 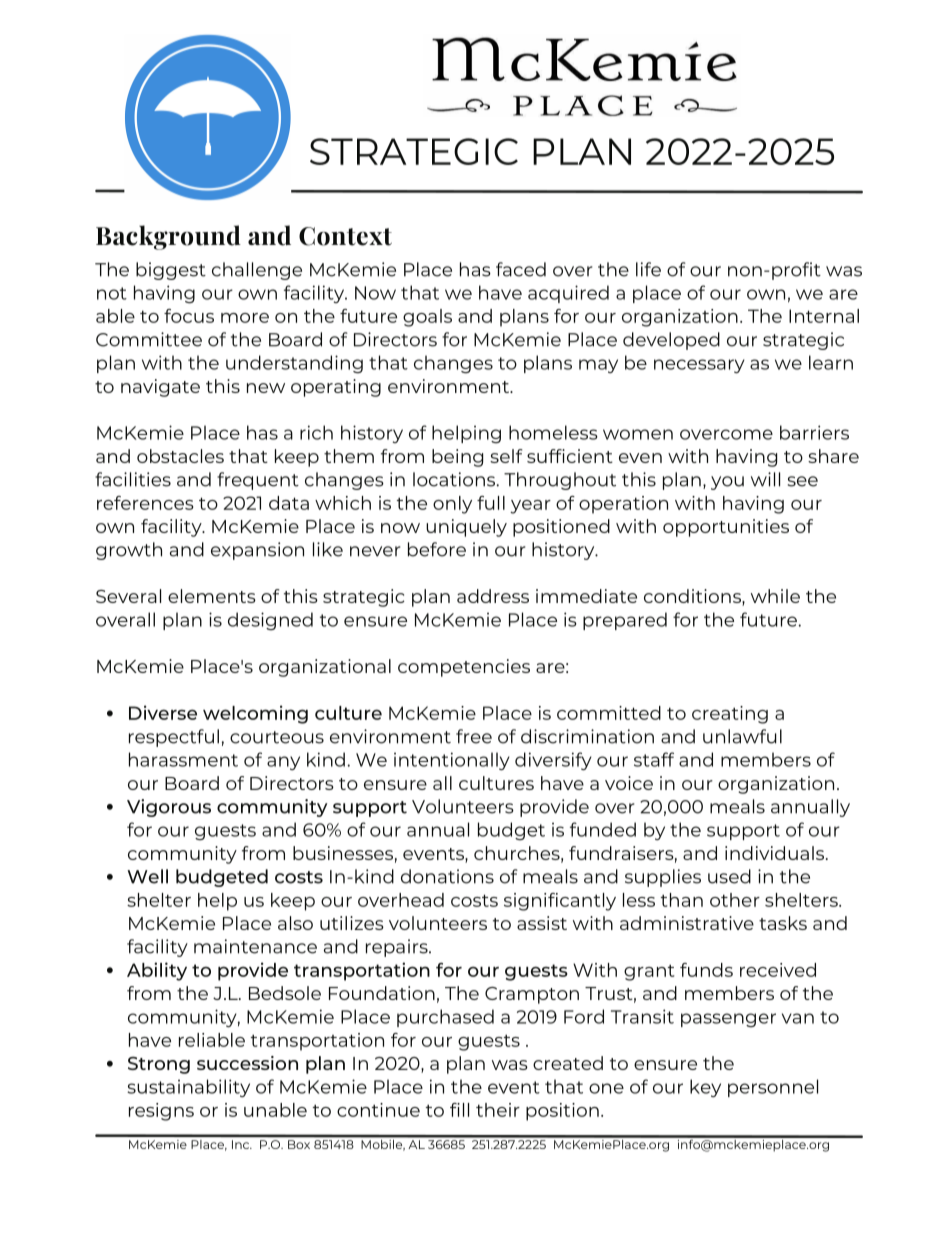 What do you see at coordinates (466, 528) in the image?
I see `uniquely` at bounding box center [466, 528].
